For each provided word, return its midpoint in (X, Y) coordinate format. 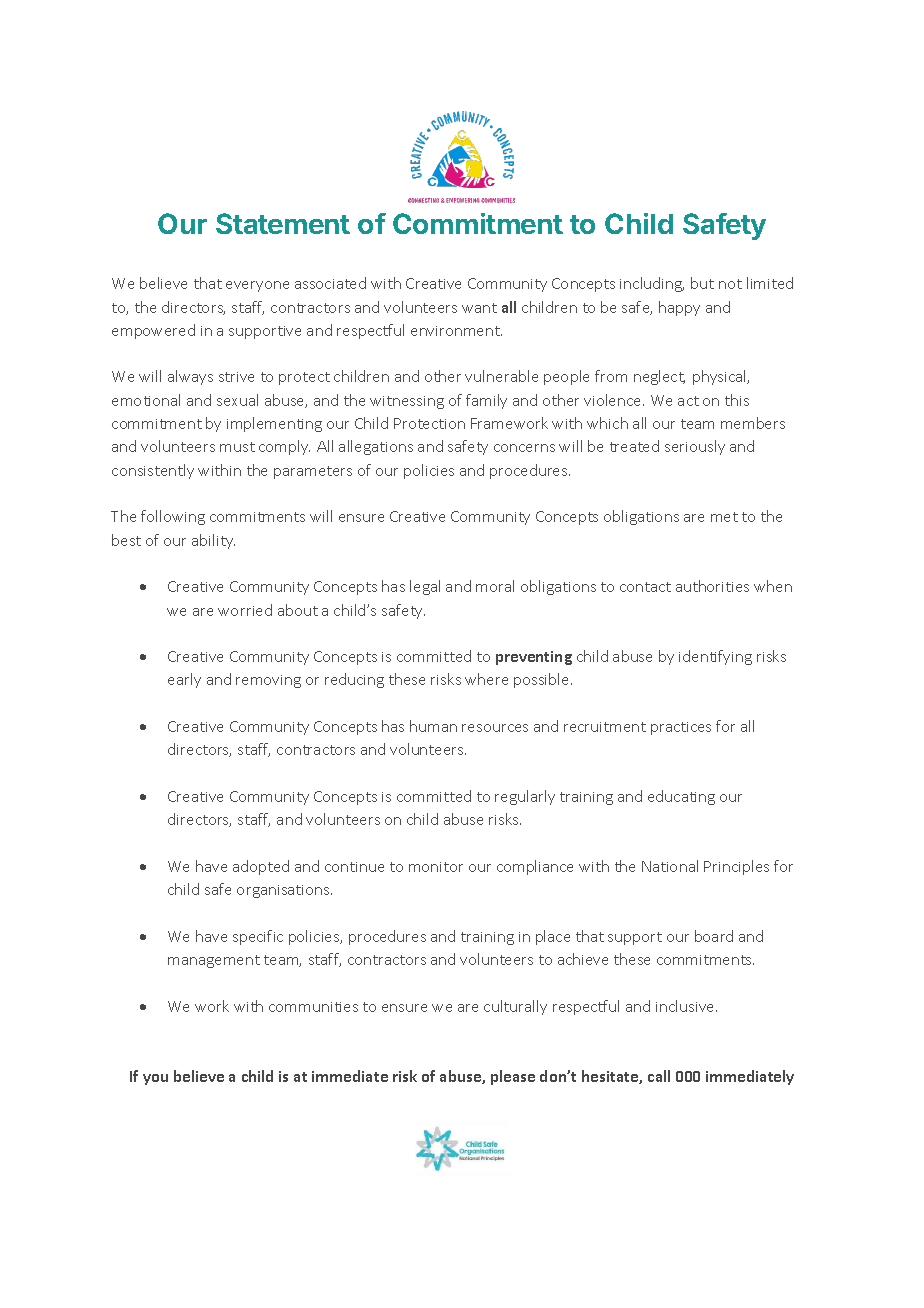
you (155, 1079)
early (184, 680)
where (486, 679)
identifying (715, 657)
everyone (257, 286)
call (659, 1076)
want (479, 308)
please (513, 1077)
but (702, 283)
